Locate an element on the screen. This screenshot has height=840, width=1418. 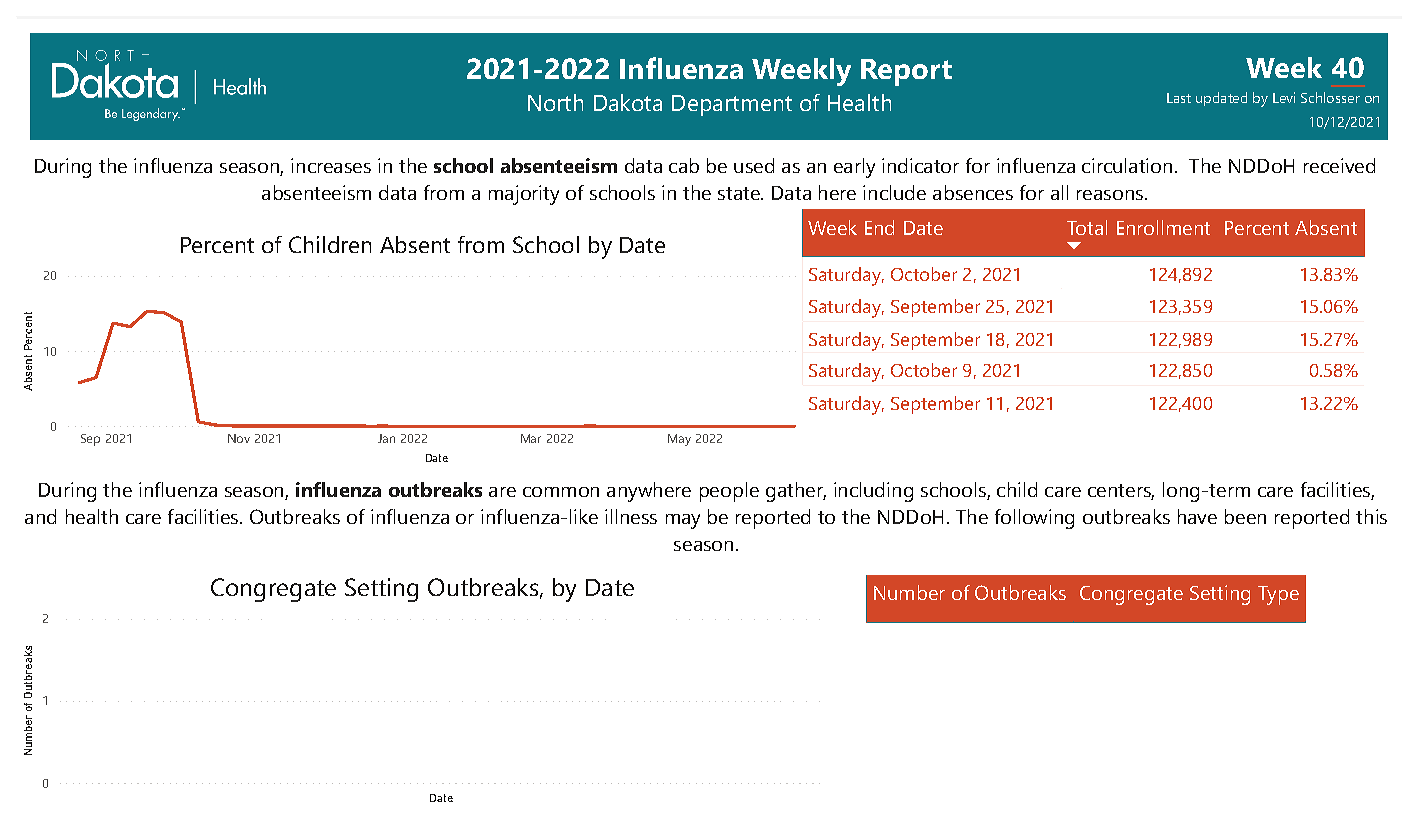
increases is located at coordinates (331, 165).
